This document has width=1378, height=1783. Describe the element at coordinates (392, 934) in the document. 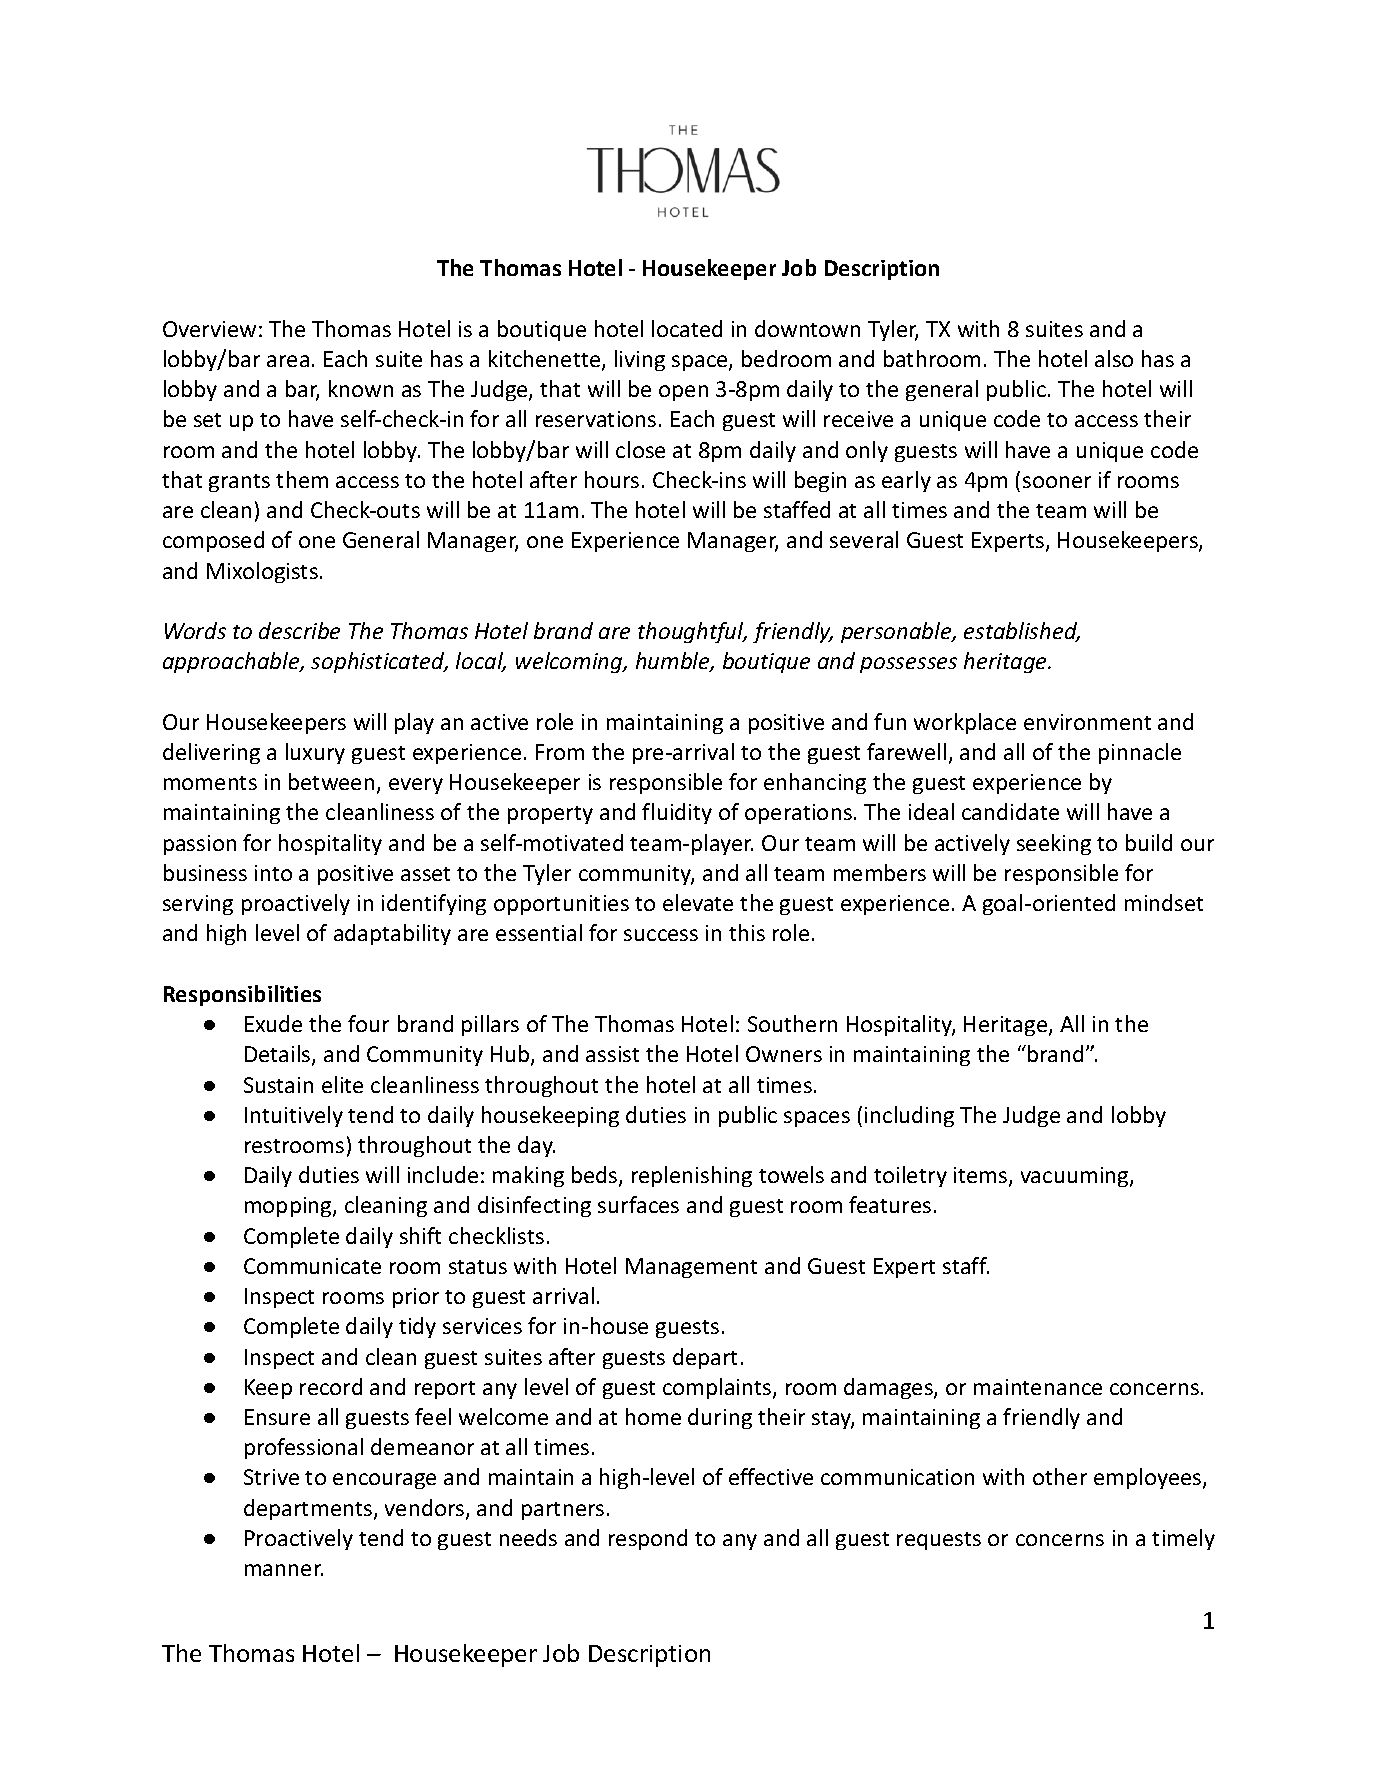

I see `adaptability` at that location.
